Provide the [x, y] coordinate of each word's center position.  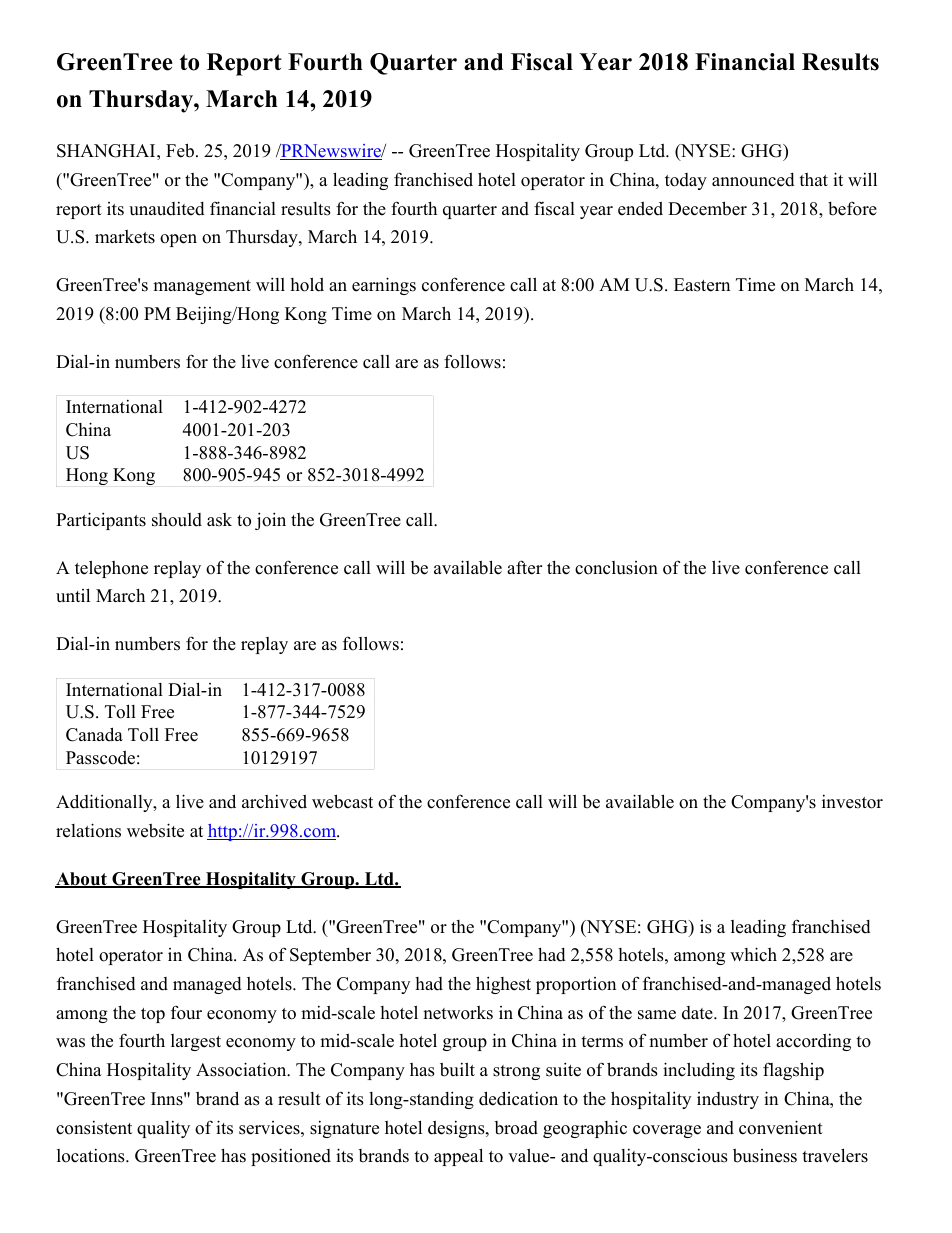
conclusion [616, 568]
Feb [180, 150]
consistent [94, 1128]
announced [753, 180]
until [73, 595]
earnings [384, 286]
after [524, 567]
